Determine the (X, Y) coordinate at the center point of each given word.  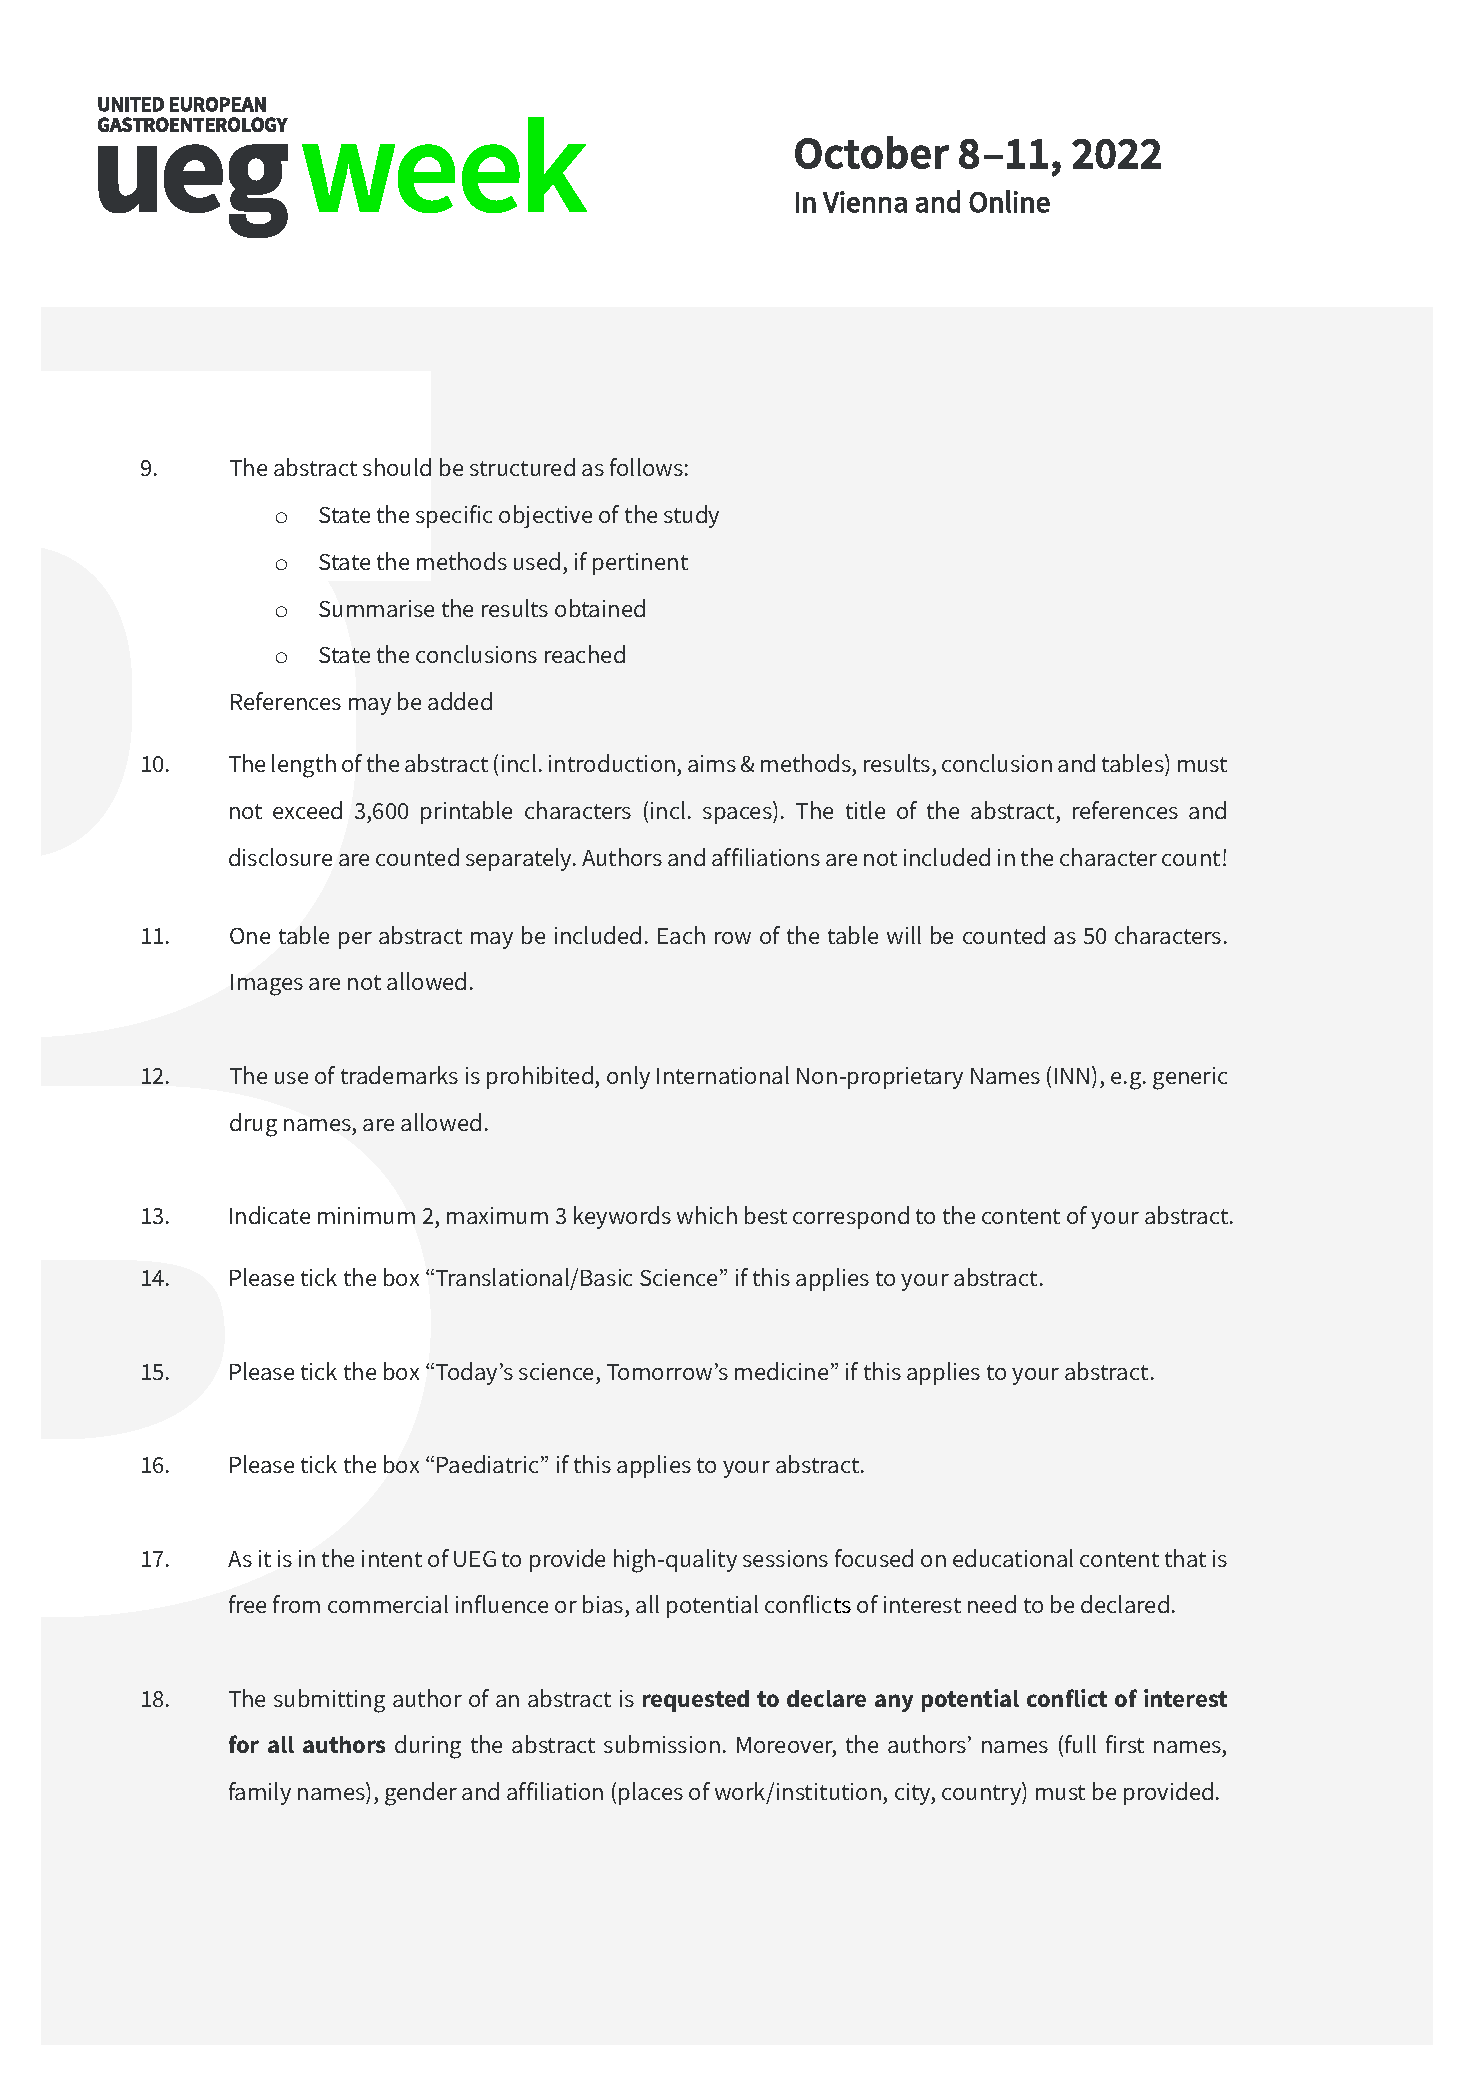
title (865, 810)
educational (1013, 1558)
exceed (307, 810)
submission (662, 1744)
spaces (738, 815)
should (397, 467)
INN (1072, 1076)
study (691, 516)
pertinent (640, 564)
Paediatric (489, 1464)
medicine (781, 1371)
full (1080, 1744)
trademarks (399, 1075)
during (428, 1747)
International (723, 1075)
